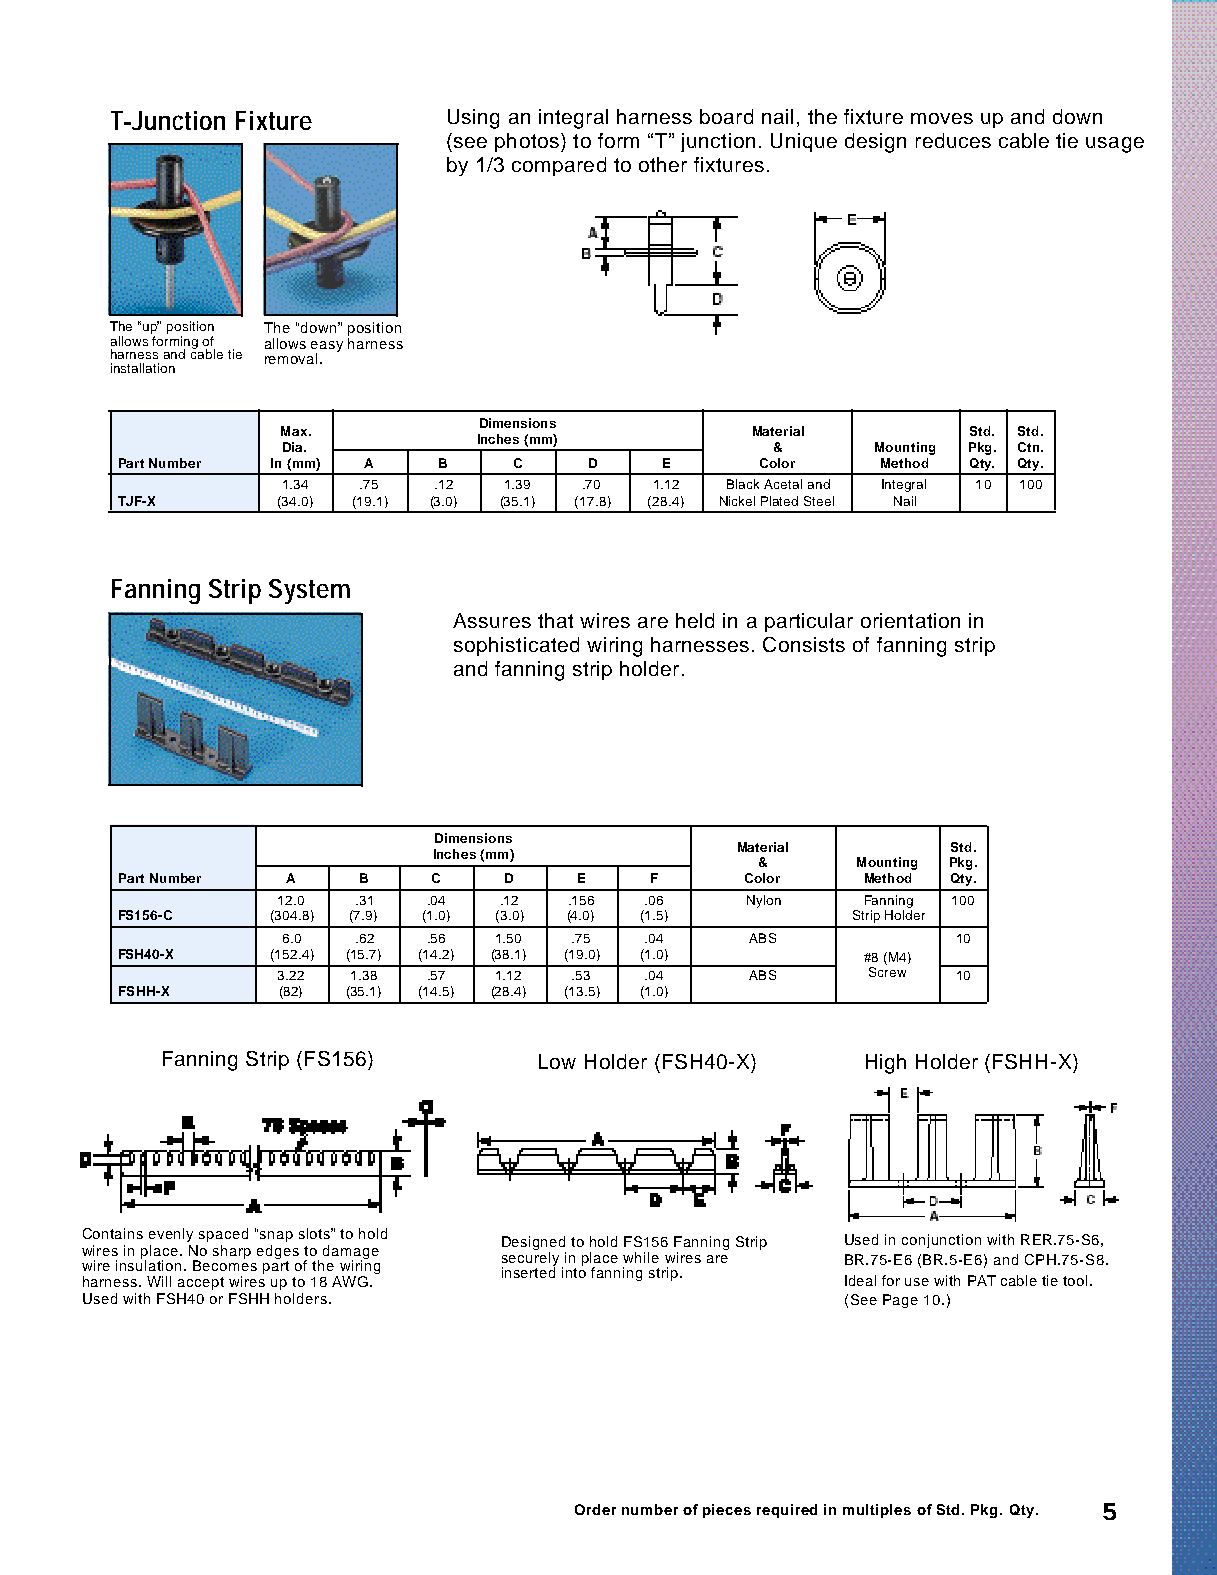 The width and height of the screenshot is (1217, 1575). Describe the element at coordinates (886, 1064) in the screenshot. I see `High` at that location.
